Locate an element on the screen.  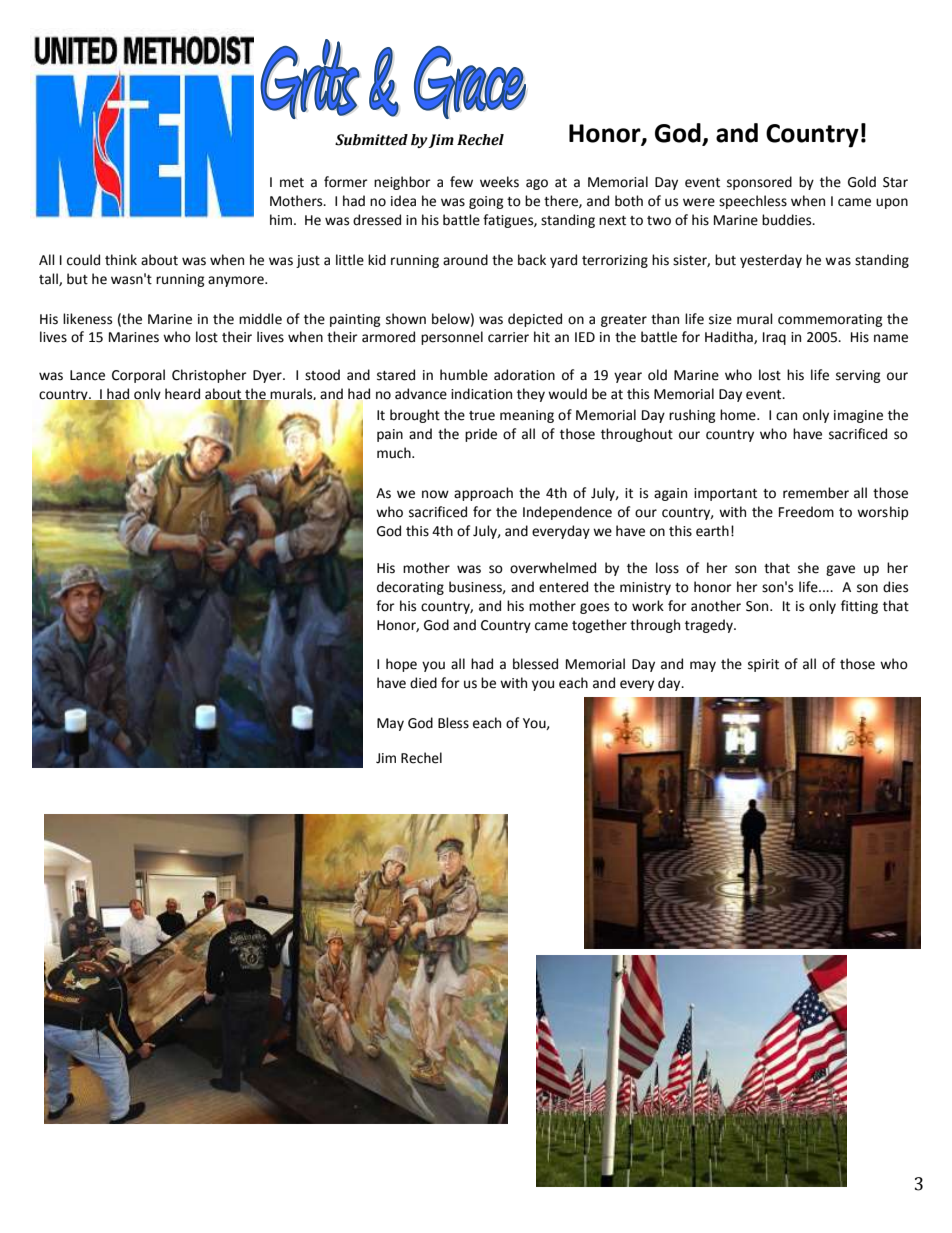
remember is located at coordinates (816, 493).
